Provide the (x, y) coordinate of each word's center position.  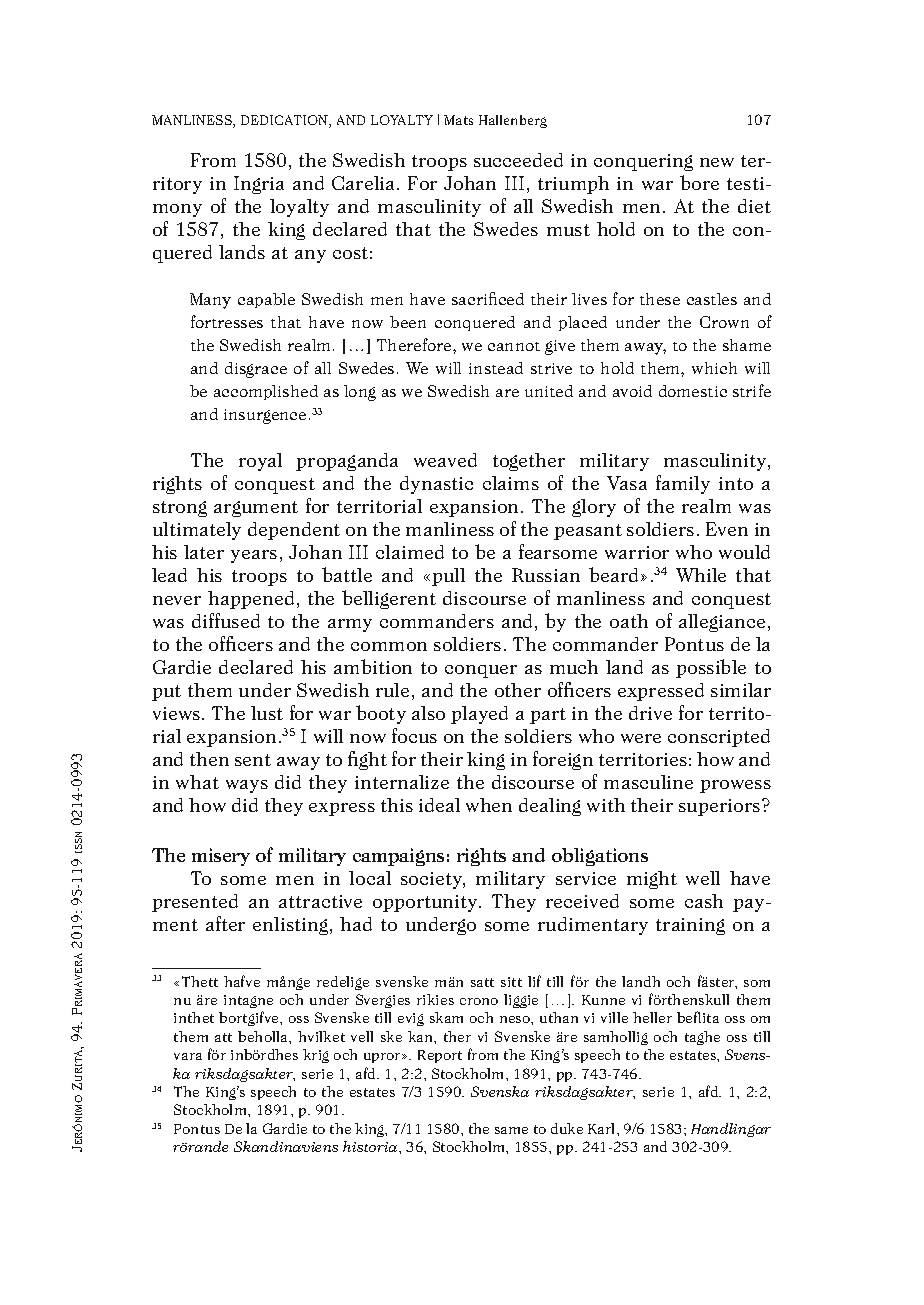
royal (260, 462)
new (717, 162)
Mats (458, 120)
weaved (445, 460)
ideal (439, 805)
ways (247, 786)
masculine (648, 782)
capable (266, 300)
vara (188, 1056)
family (683, 484)
